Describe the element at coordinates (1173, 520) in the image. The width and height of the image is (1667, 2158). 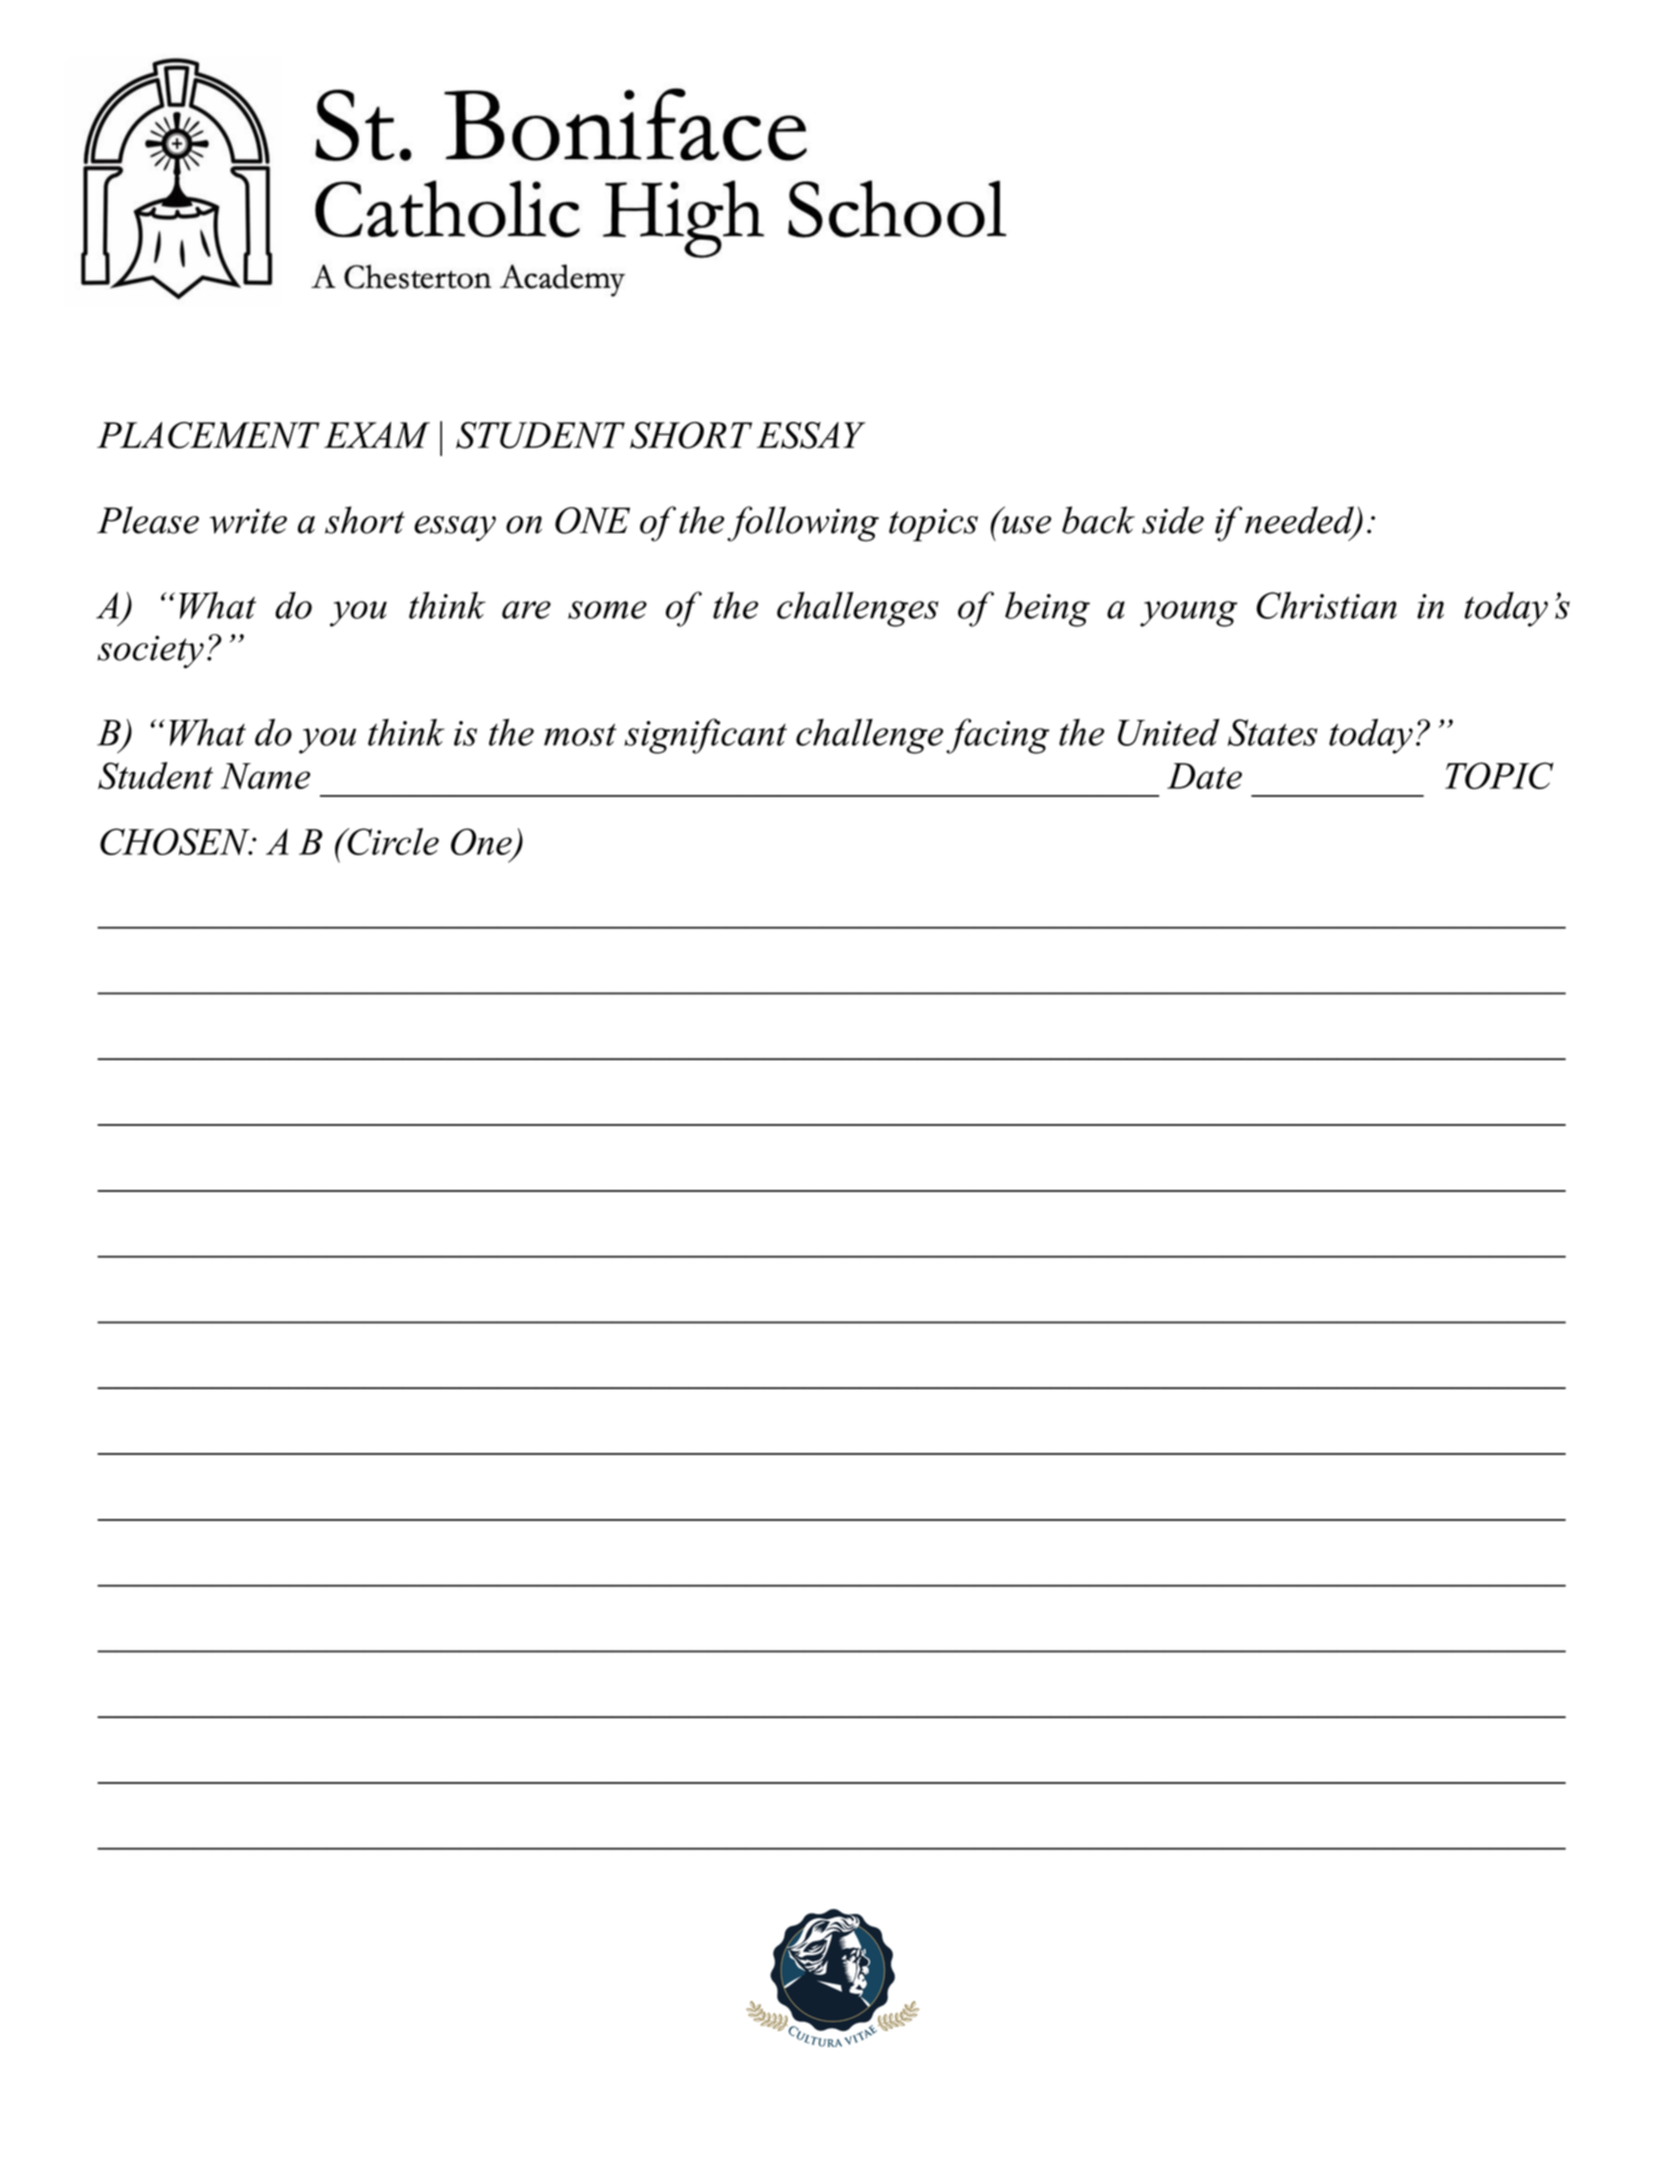
I see `side` at that location.
